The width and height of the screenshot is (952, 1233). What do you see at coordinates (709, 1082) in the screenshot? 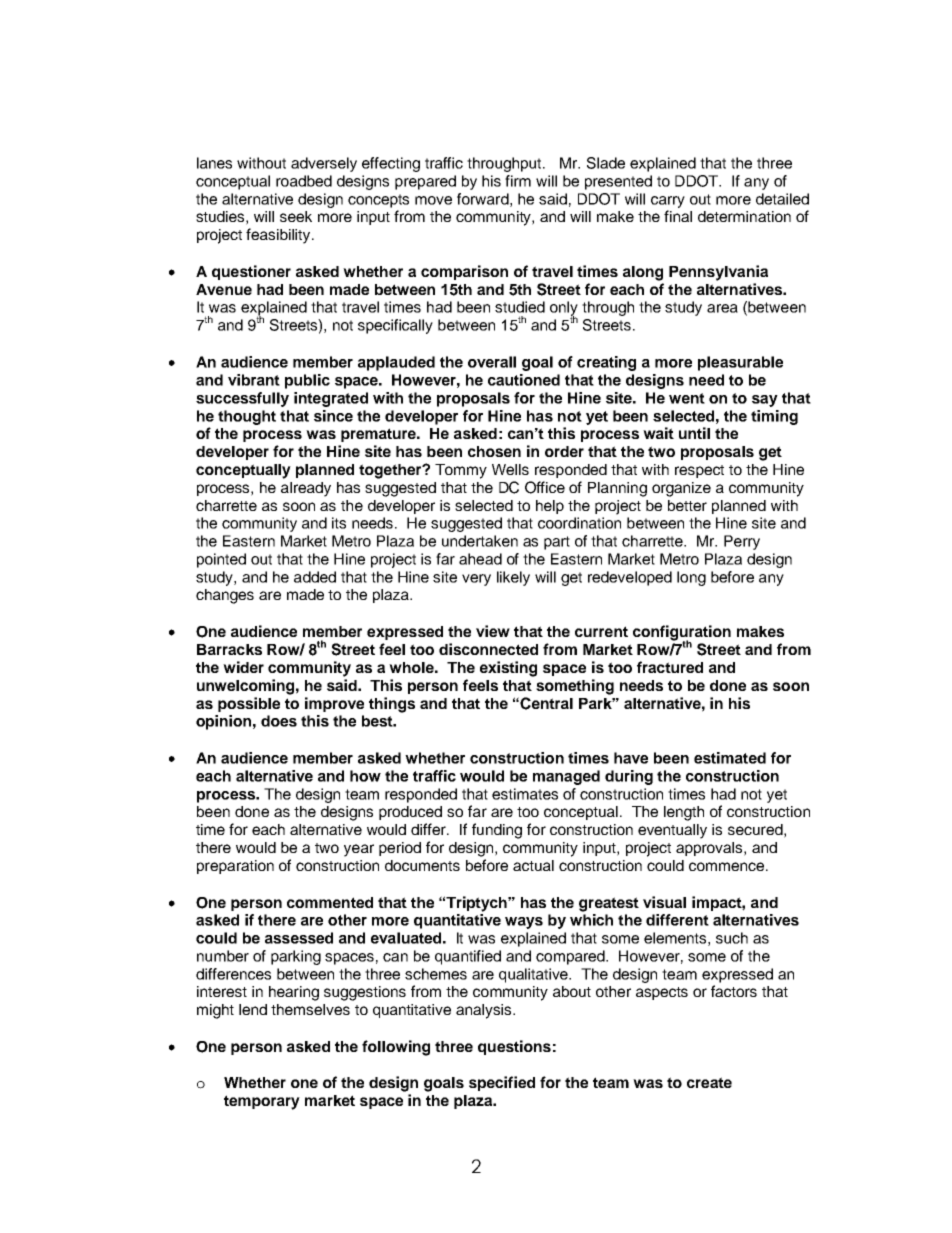
I see `create` at bounding box center [709, 1082].
